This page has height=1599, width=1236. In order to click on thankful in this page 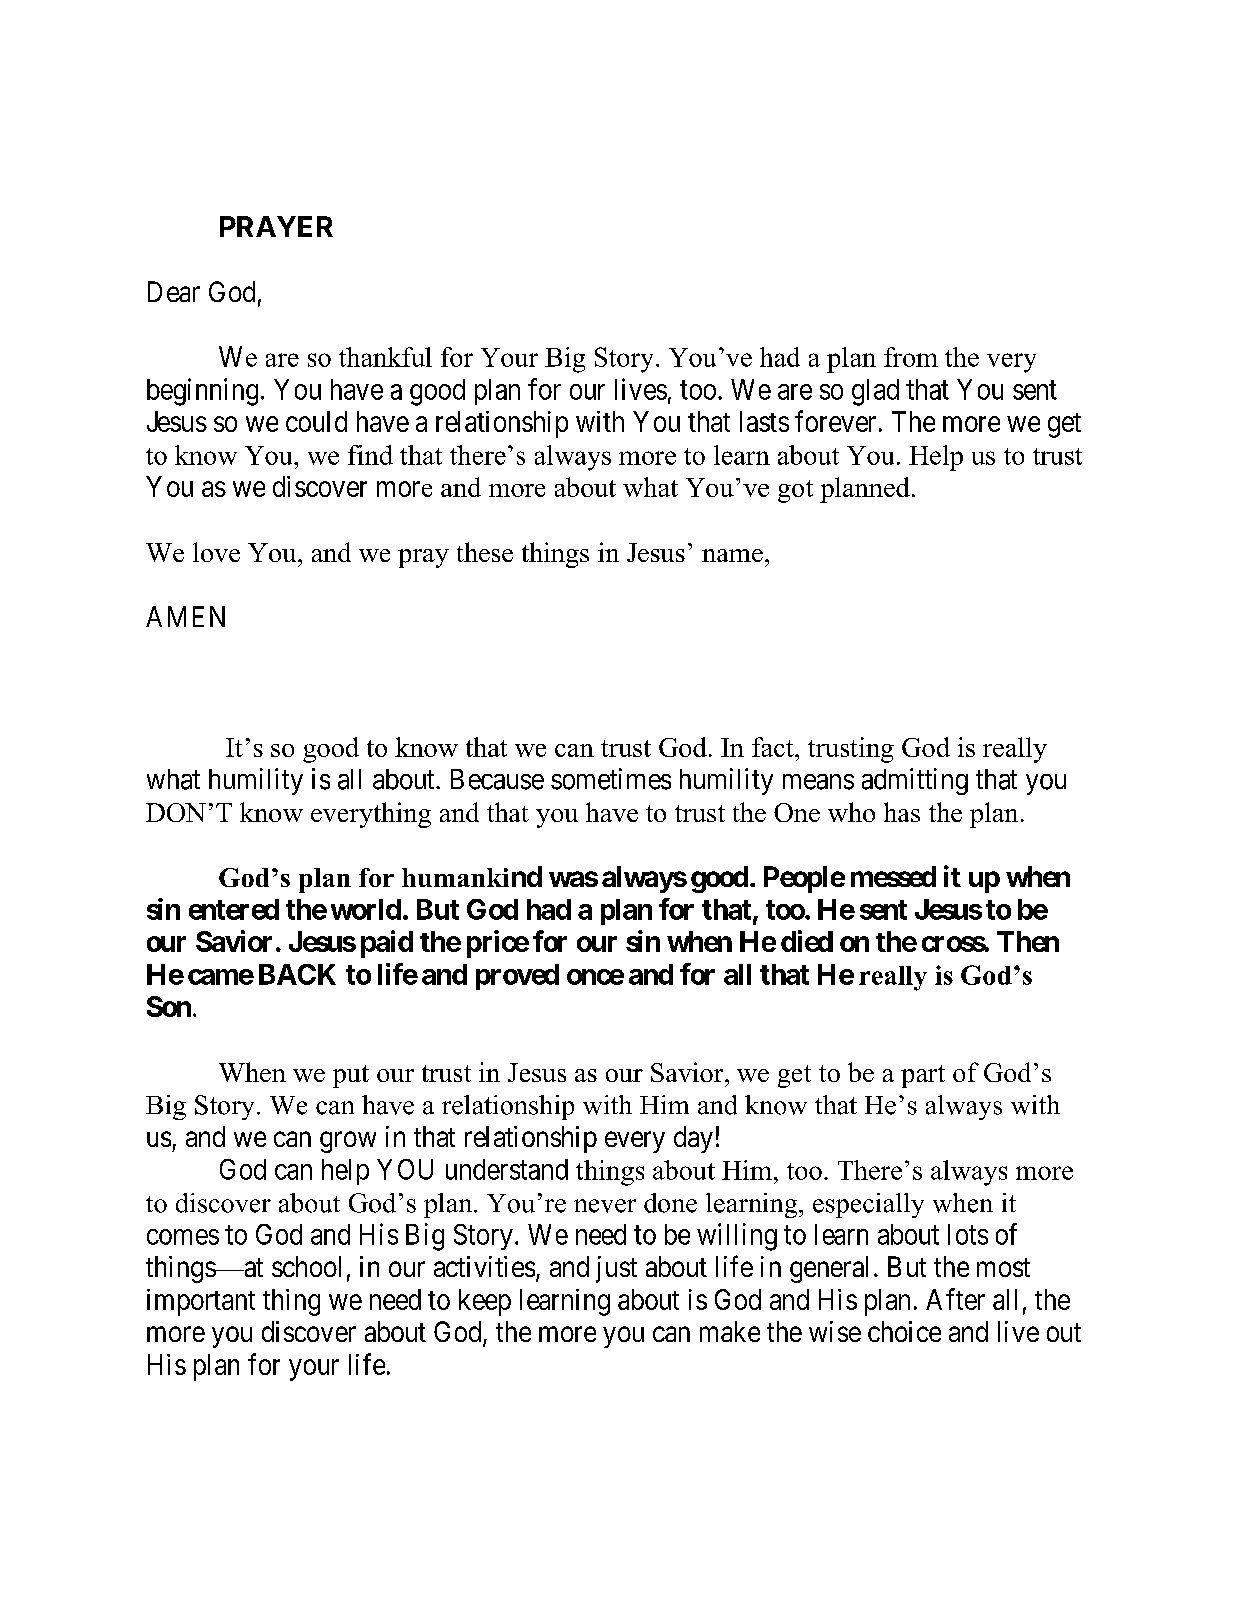, I will do `click(385, 357)`.
